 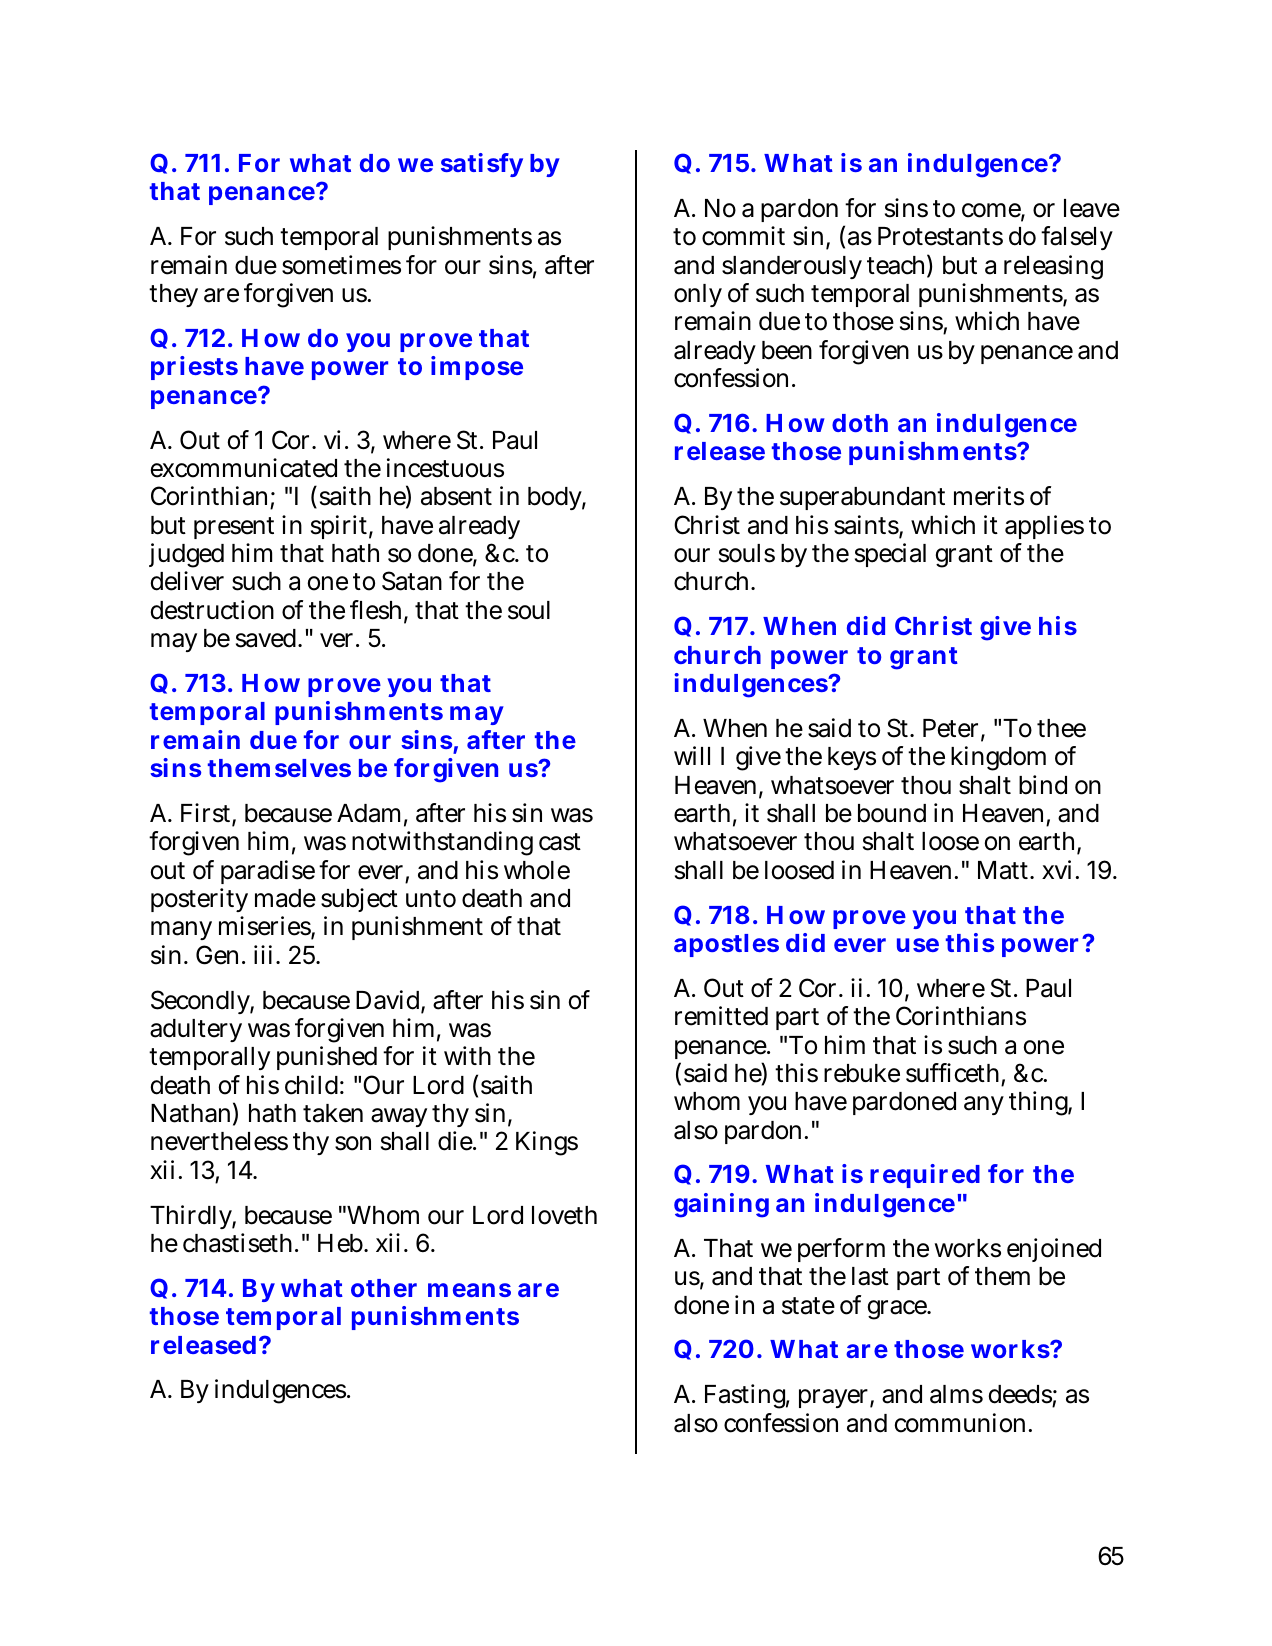 What do you see at coordinates (743, 236) in the screenshot?
I see `commit` at bounding box center [743, 236].
